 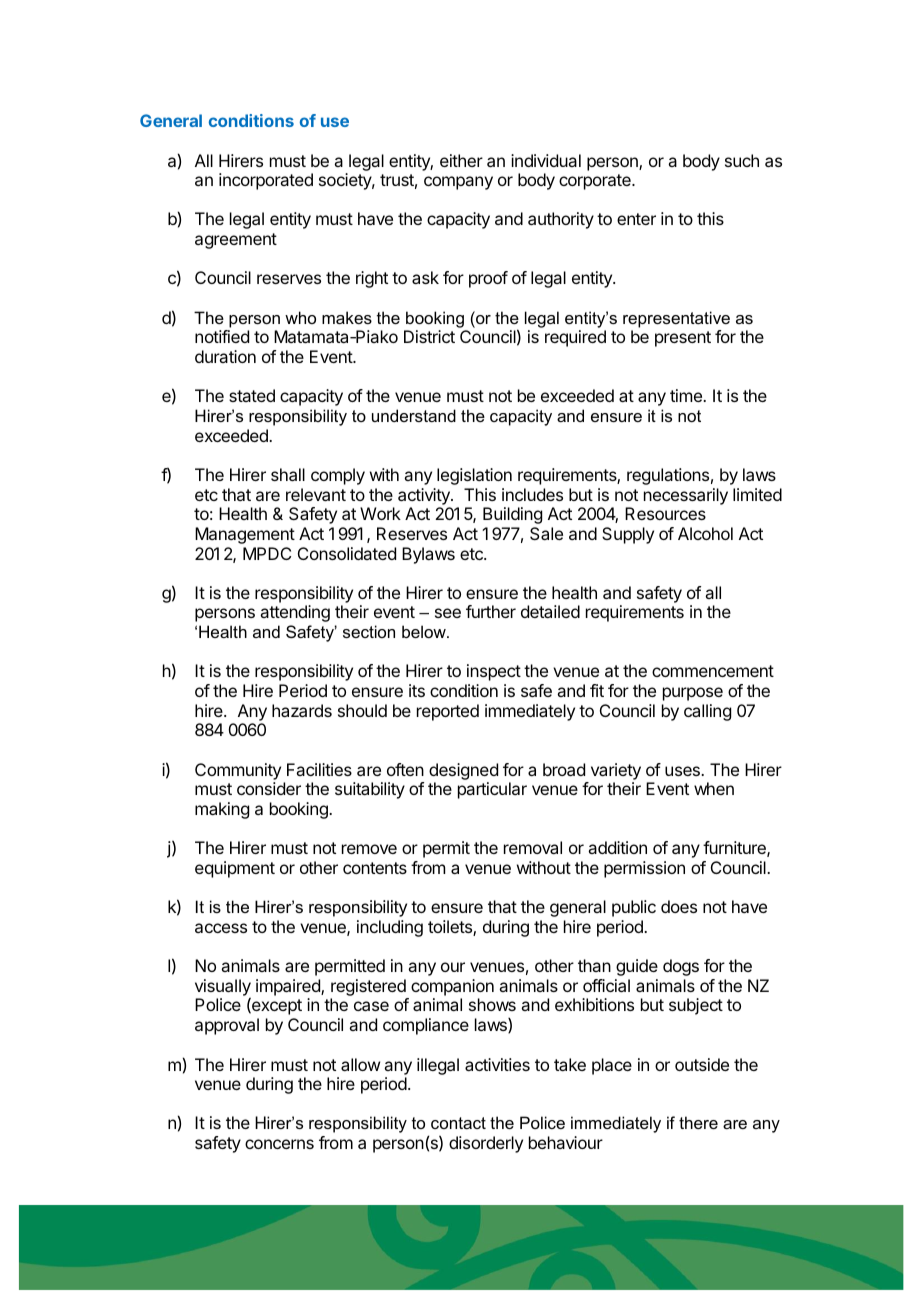 I want to click on when, so click(x=714, y=788).
